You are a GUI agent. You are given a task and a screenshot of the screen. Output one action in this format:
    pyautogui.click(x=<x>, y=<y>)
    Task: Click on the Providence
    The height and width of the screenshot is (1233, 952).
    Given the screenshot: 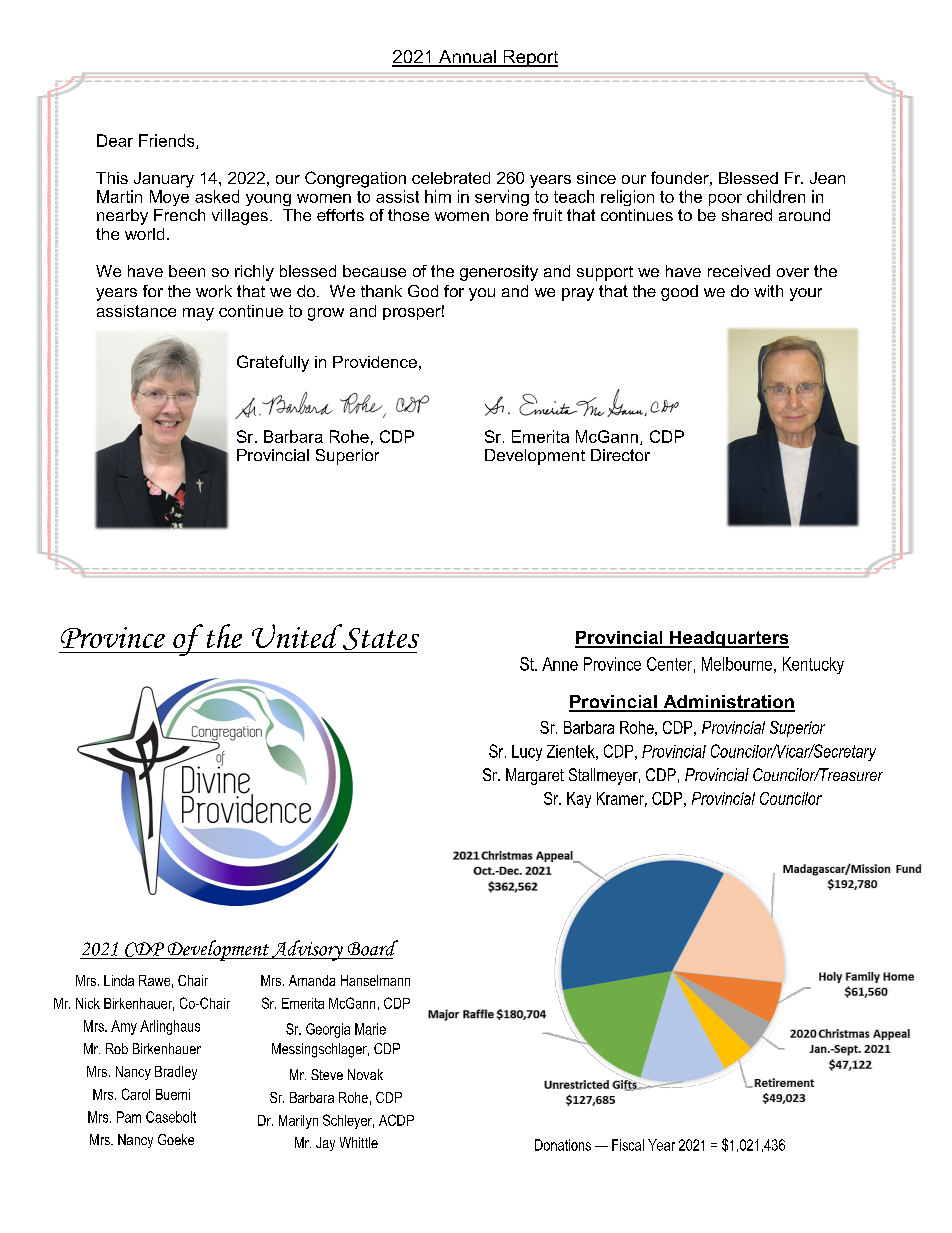 What is the action you would take?
    pyautogui.click(x=375, y=362)
